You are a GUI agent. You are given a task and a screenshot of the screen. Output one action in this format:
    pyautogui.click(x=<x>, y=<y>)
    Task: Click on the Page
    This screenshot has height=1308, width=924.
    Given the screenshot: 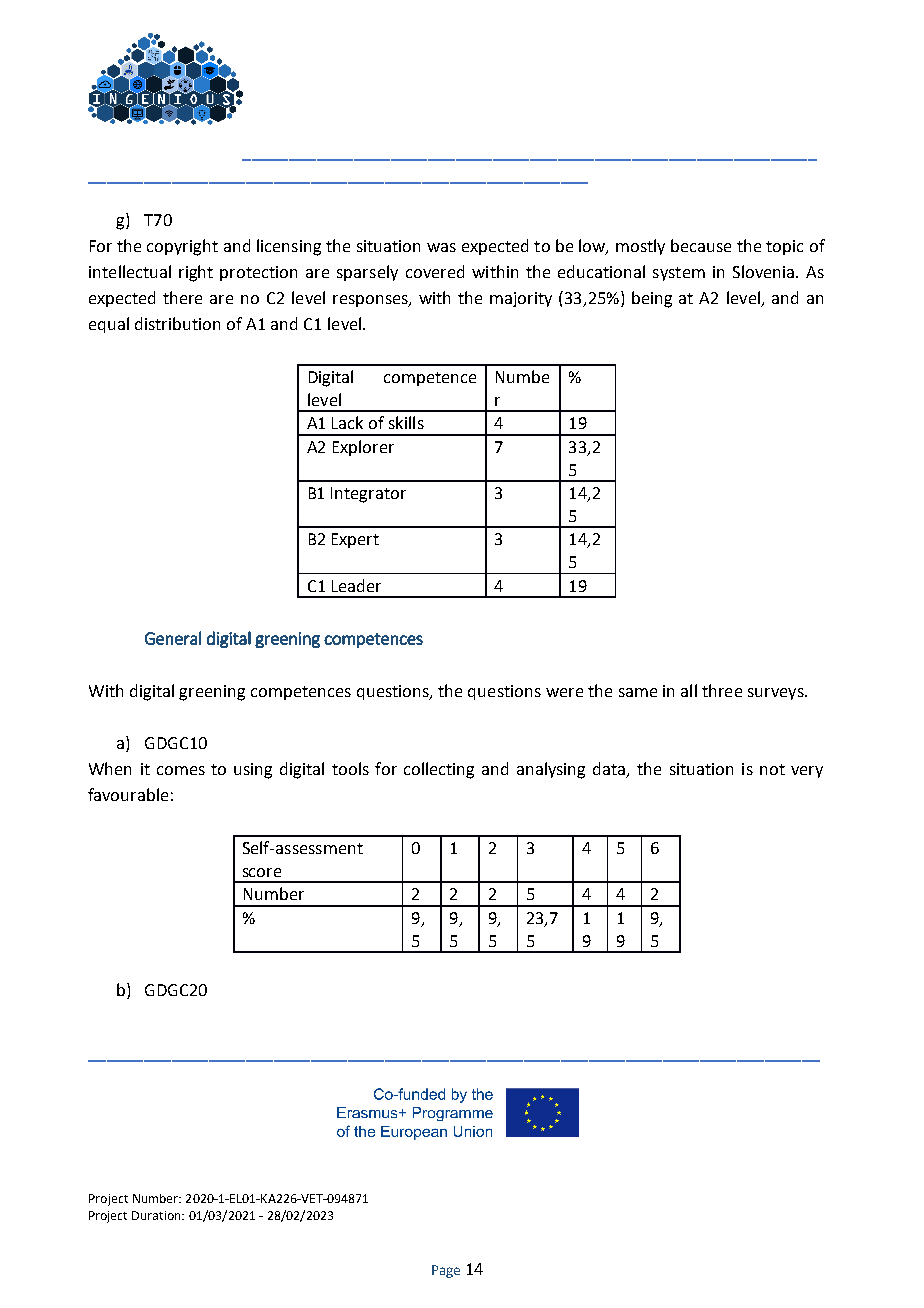 What is the action you would take?
    pyautogui.click(x=446, y=1271)
